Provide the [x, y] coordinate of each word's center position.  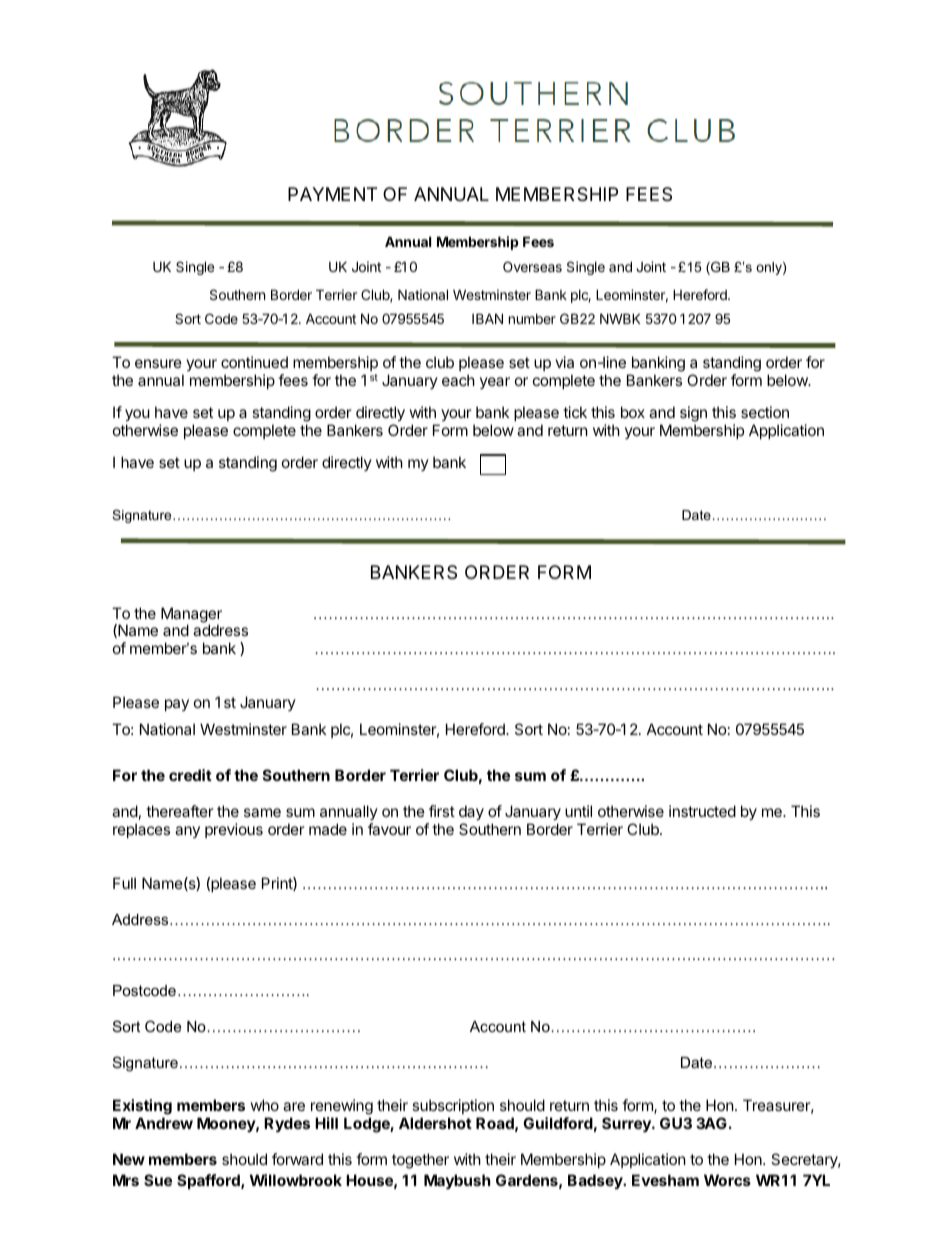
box [633, 412]
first [442, 811]
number [532, 319]
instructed [702, 811]
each [458, 380]
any [187, 832]
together [420, 1161]
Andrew [164, 1123]
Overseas [532, 266]
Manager [191, 616]
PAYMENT [332, 194]
